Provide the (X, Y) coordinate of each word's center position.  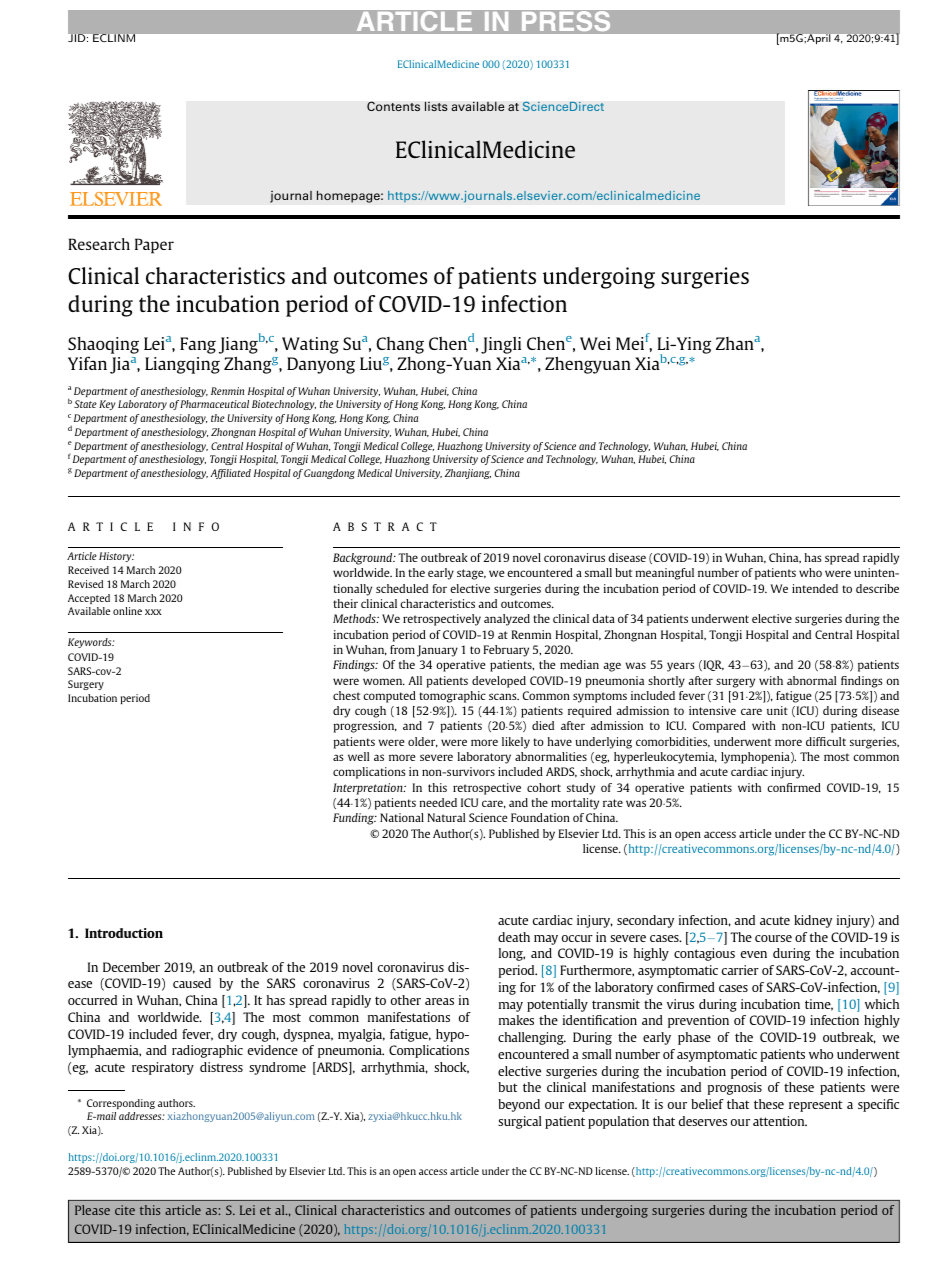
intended (815, 588)
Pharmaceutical (214, 404)
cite (125, 1210)
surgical (520, 1122)
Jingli (501, 345)
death (514, 937)
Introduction (124, 933)
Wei (595, 343)
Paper (154, 246)
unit (777, 710)
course (773, 938)
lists (436, 106)
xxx (153, 612)
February (506, 651)
